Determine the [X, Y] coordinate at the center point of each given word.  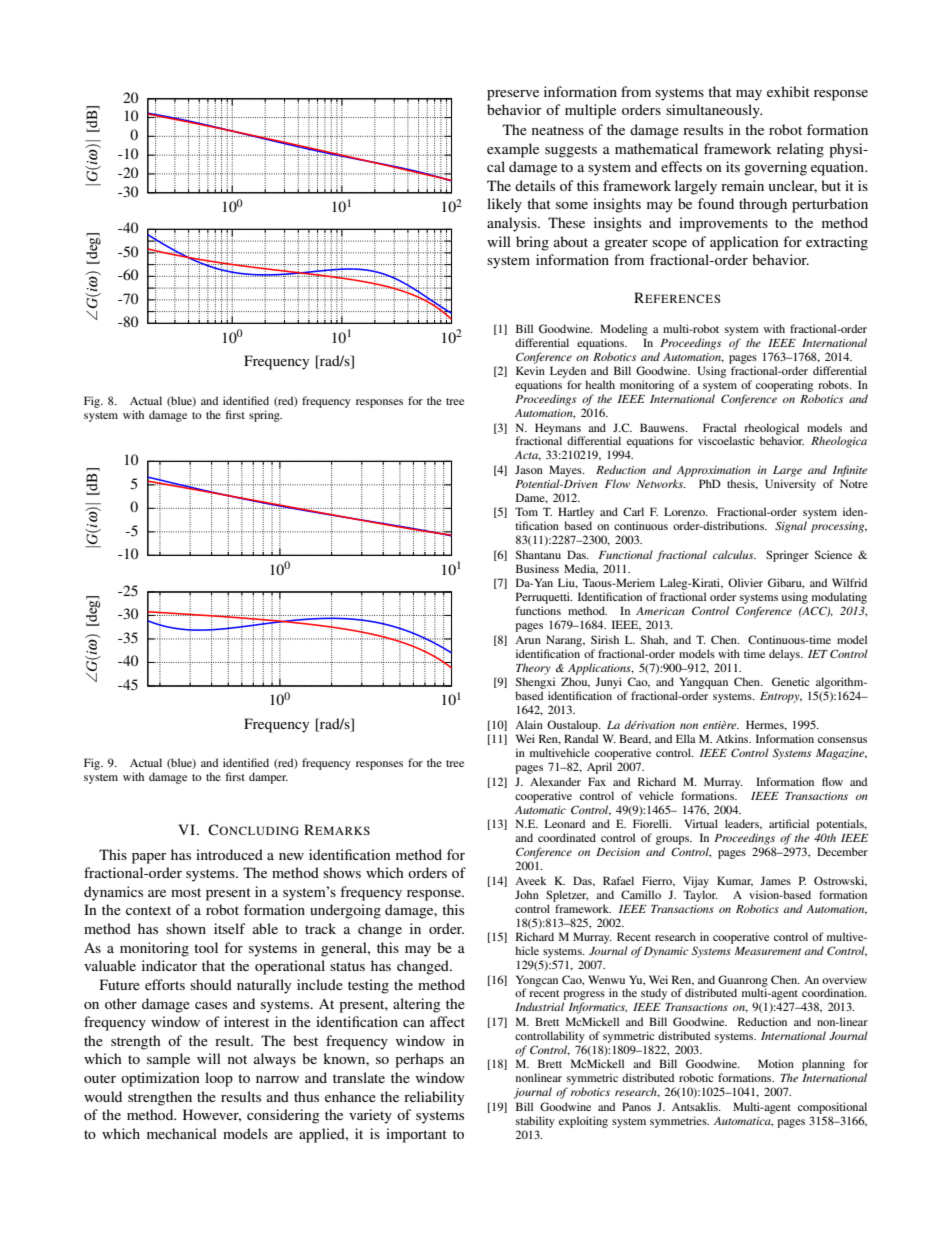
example [513, 150]
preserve [513, 95]
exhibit [788, 91]
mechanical [182, 1133]
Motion [776, 1063]
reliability [434, 1098]
